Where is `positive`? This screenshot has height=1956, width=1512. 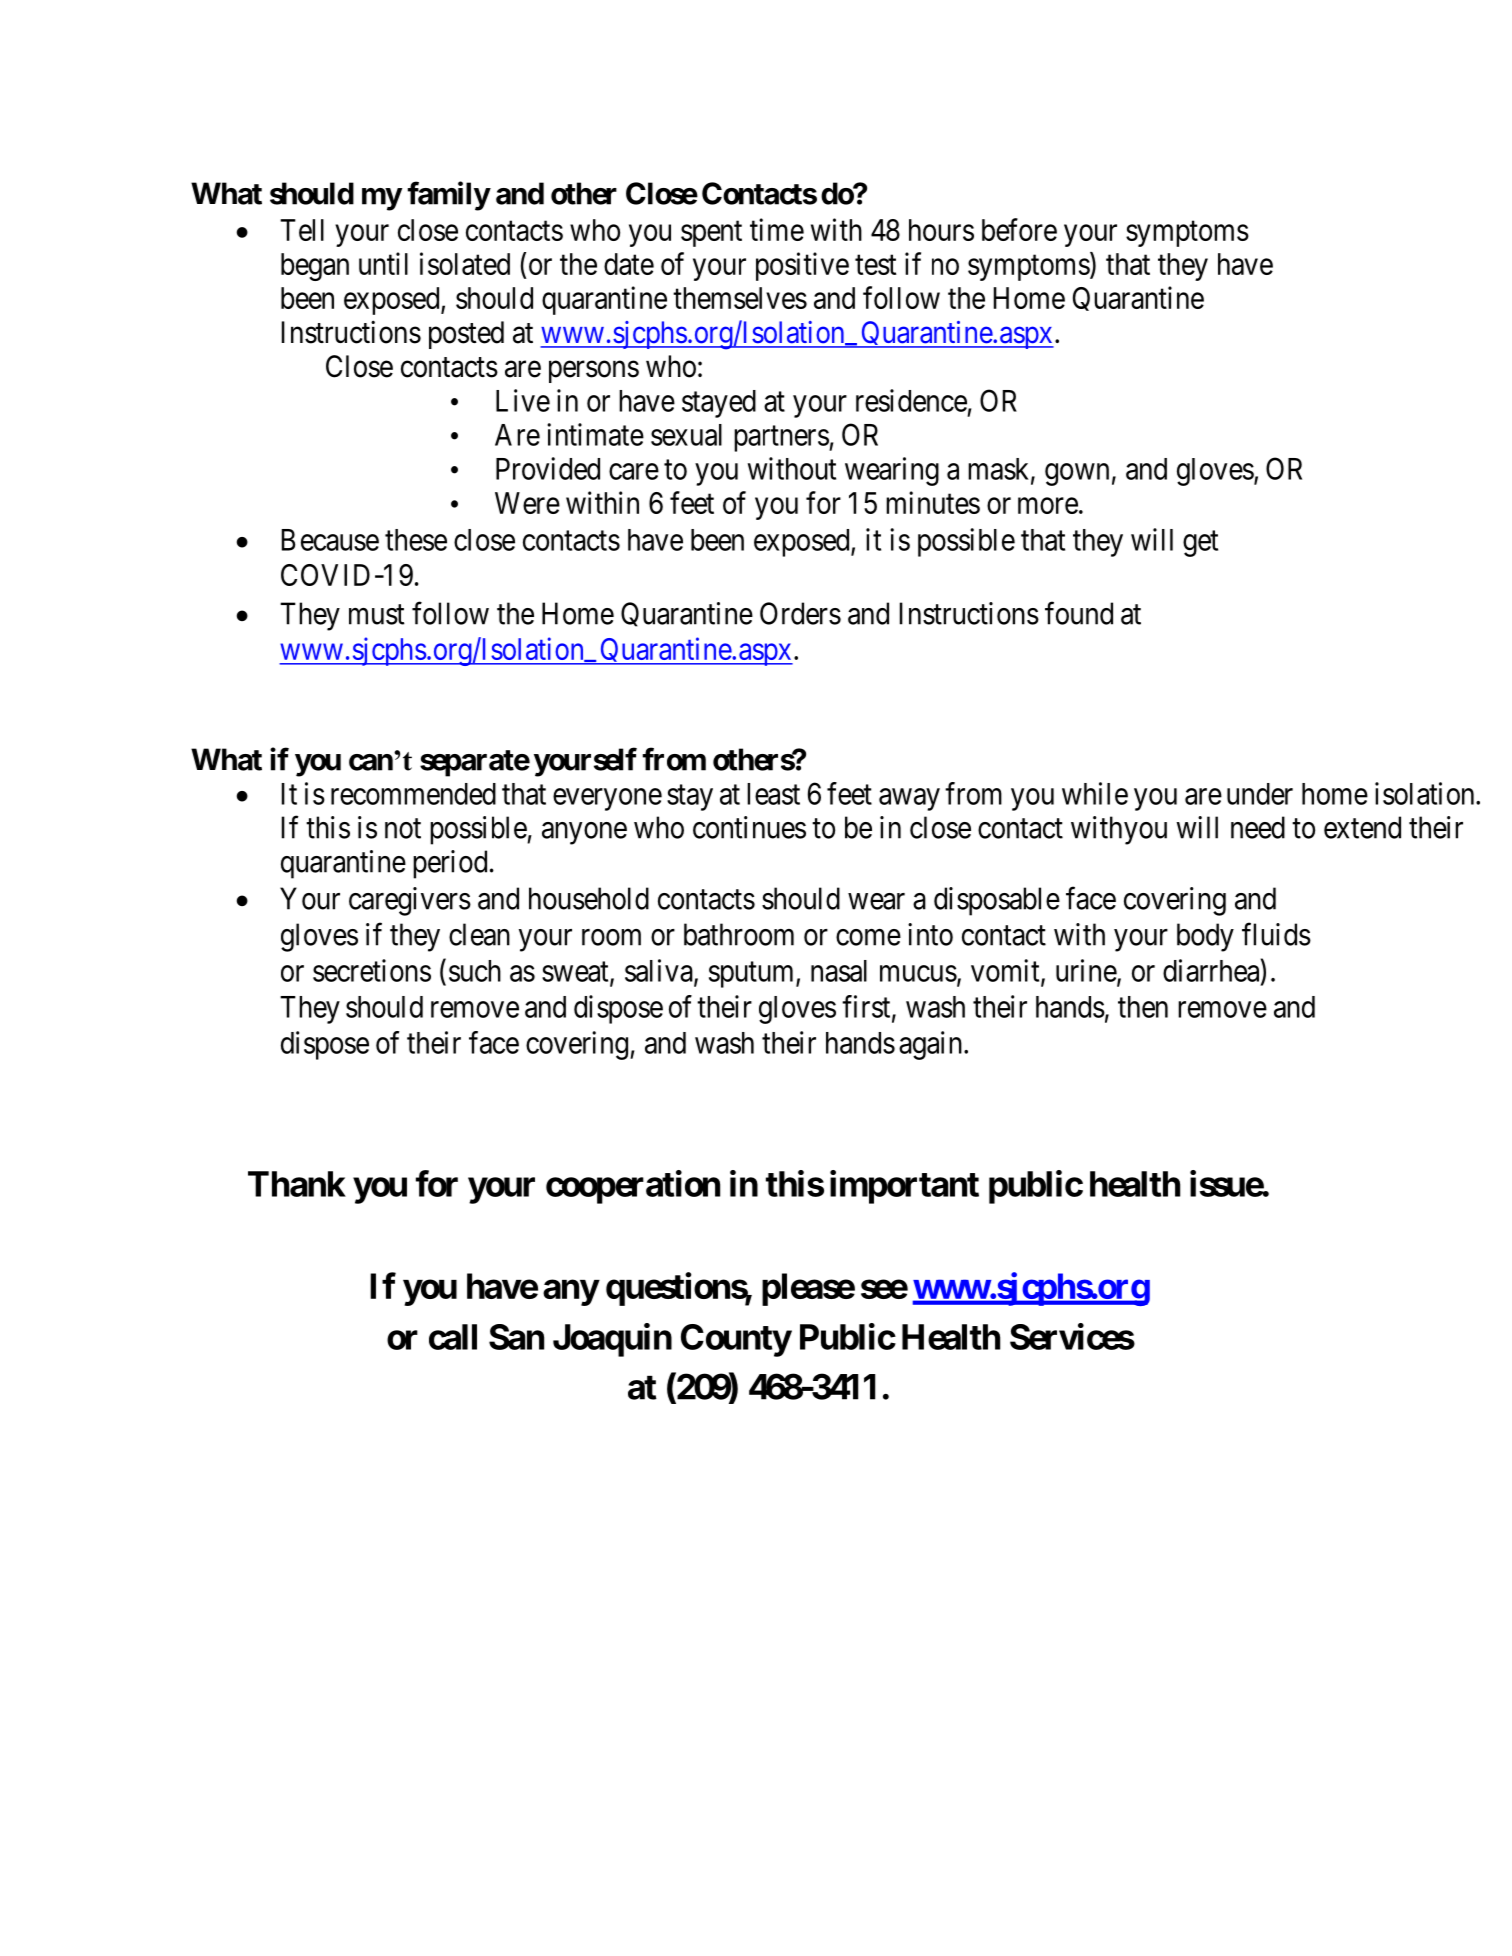
positive is located at coordinates (802, 266).
